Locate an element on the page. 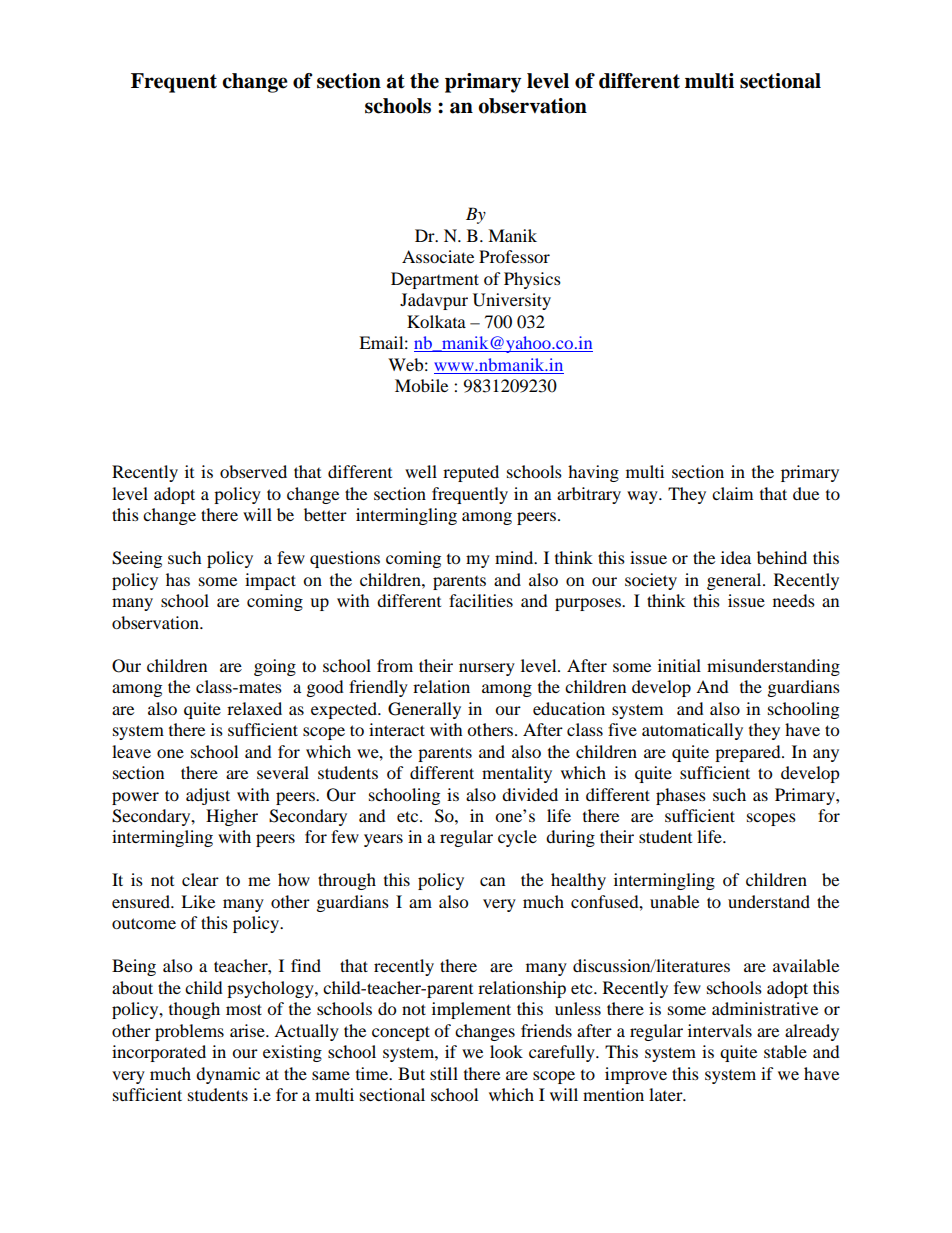  going is located at coordinates (275, 667).
